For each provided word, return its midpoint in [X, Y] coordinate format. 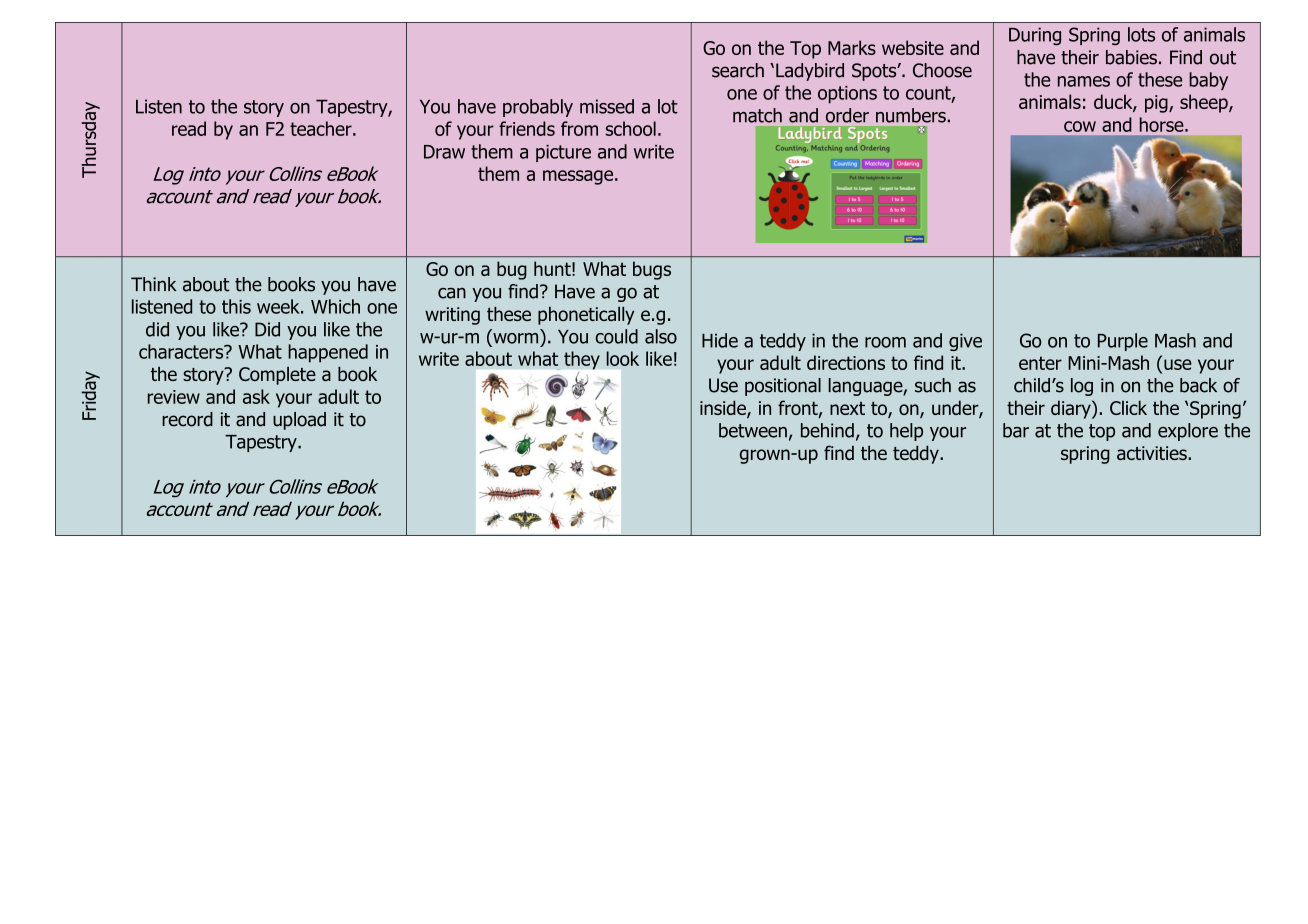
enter [1040, 363]
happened [328, 353]
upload [299, 421]
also [661, 336]
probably [538, 108]
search [738, 70]
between [753, 430]
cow [1080, 126]
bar [1016, 430]
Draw [444, 152]
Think [154, 284]
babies [1131, 57]
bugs [652, 270]
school [631, 128]
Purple [1123, 342]
